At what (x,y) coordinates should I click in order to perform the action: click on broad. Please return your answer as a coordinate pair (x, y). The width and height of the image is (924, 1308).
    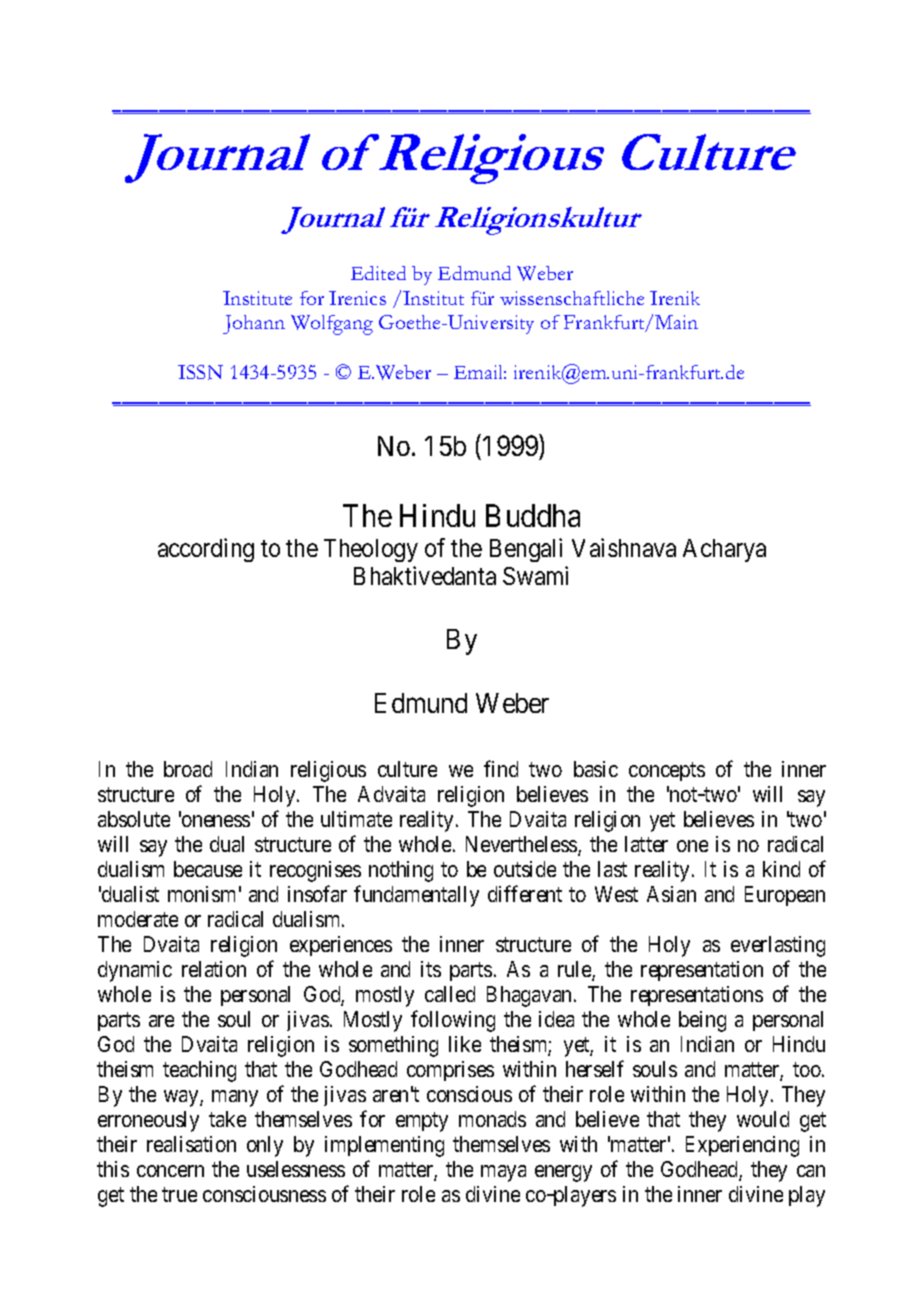
    Looking at the image, I should click on (188, 769).
